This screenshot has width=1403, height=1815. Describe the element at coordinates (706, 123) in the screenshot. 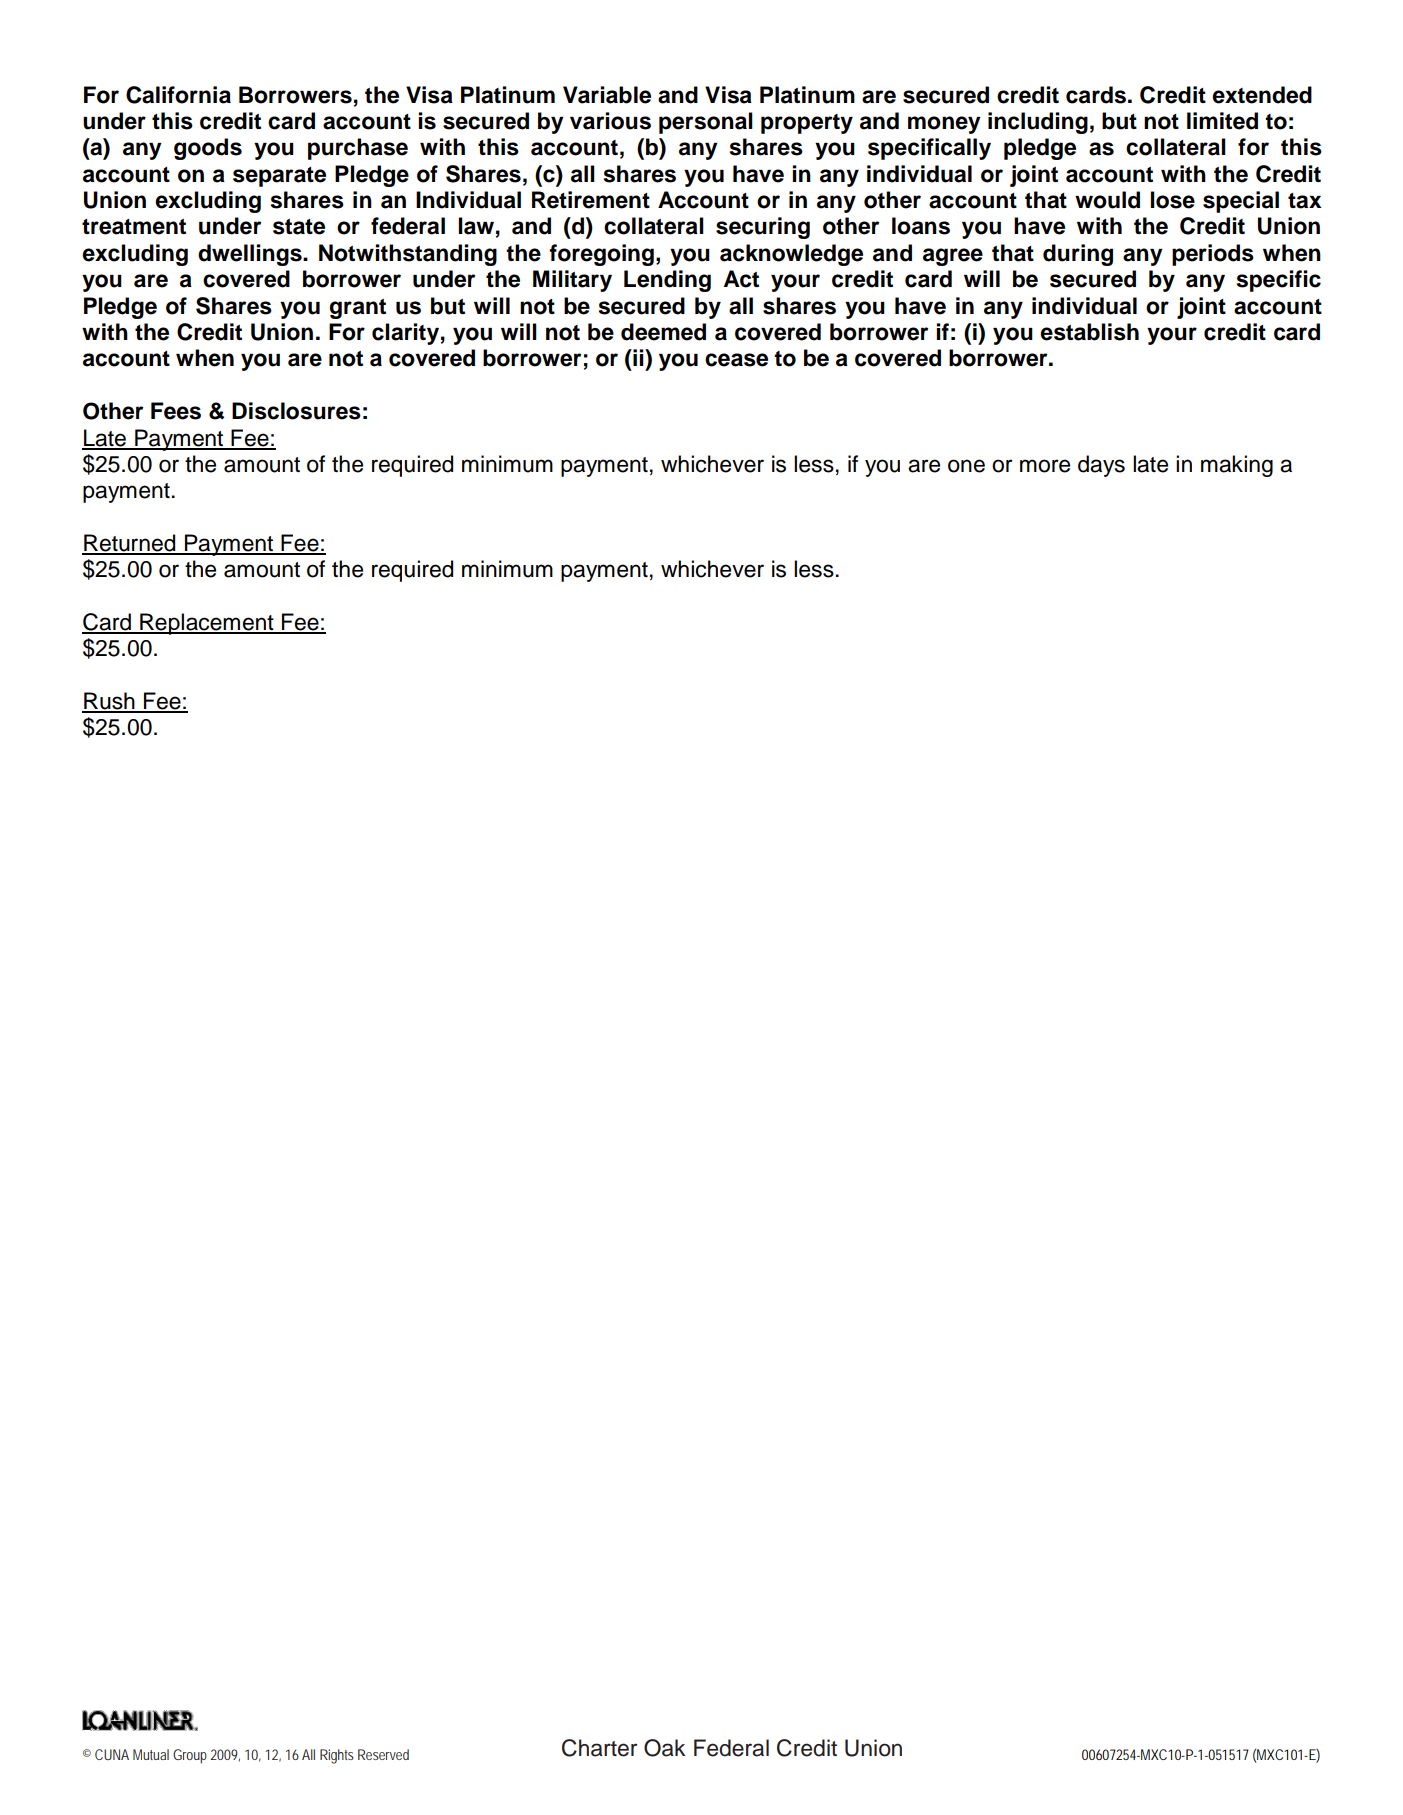

I see `personal` at that location.
